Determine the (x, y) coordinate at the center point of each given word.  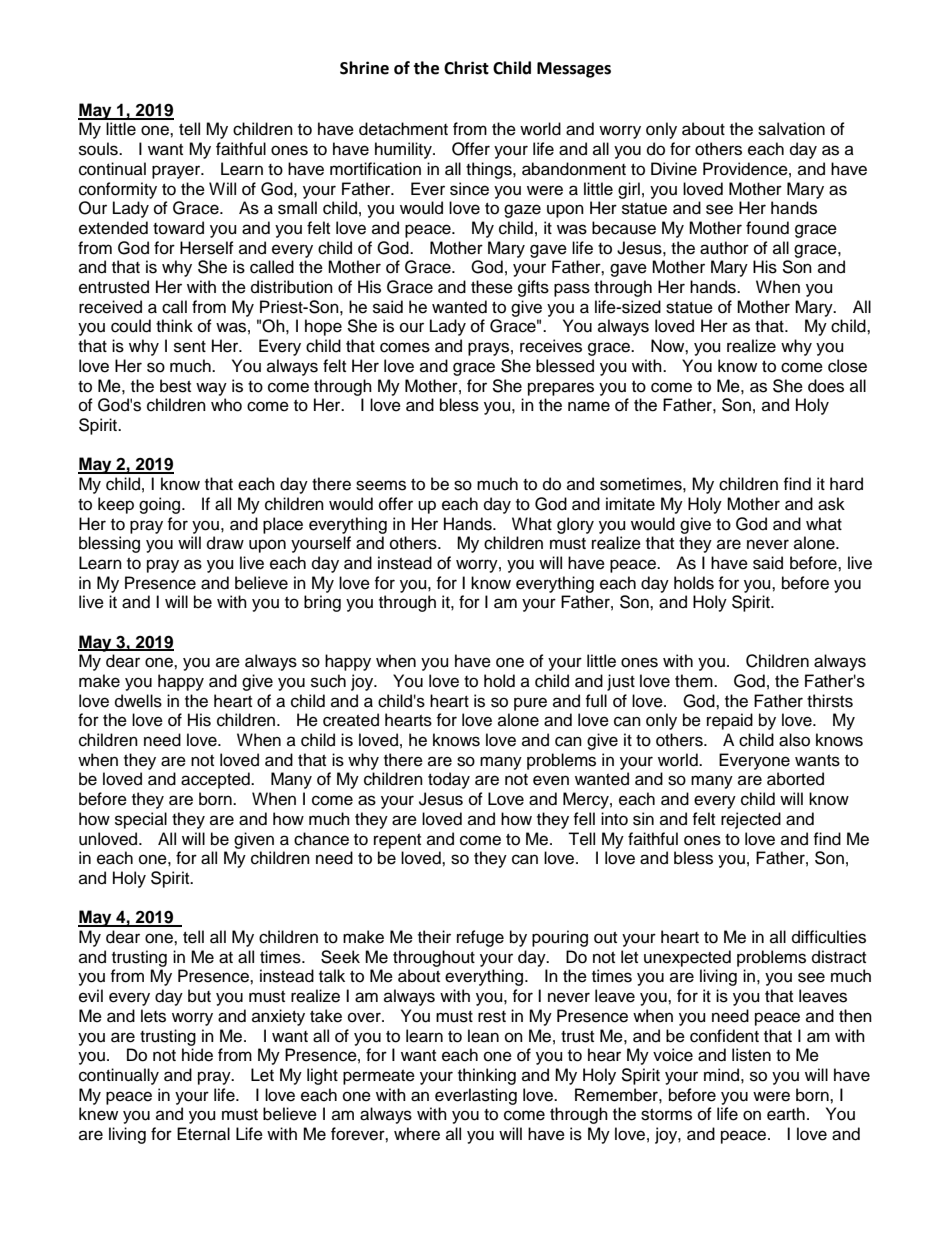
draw (225, 543)
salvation (791, 129)
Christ (466, 68)
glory (575, 525)
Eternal (203, 1134)
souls (99, 149)
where (417, 1134)
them (695, 681)
